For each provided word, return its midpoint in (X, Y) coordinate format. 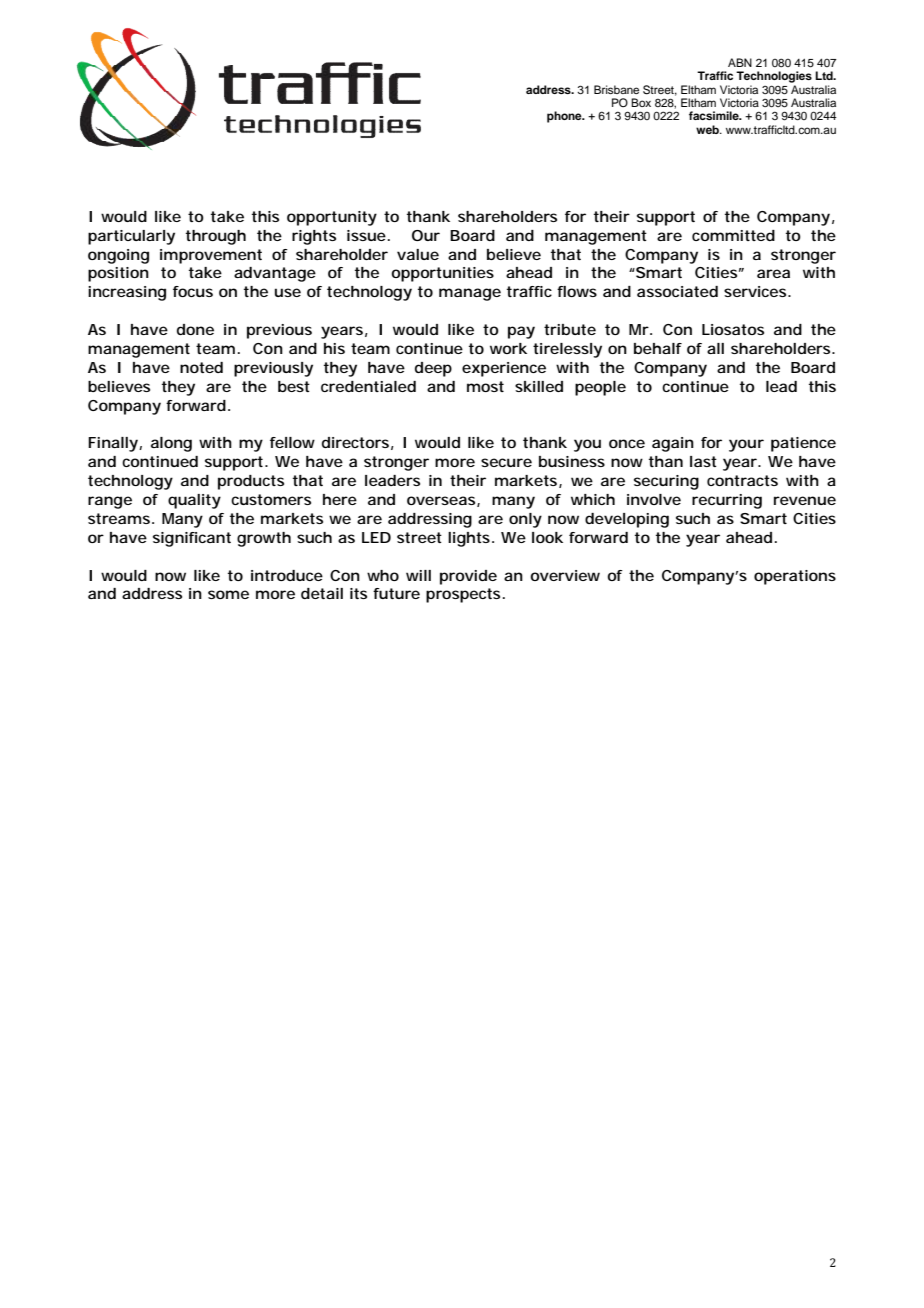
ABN (740, 62)
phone (565, 117)
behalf (658, 348)
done (195, 329)
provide (468, 577)
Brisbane (616, 89)
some (228, 594)
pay (521, 332)
